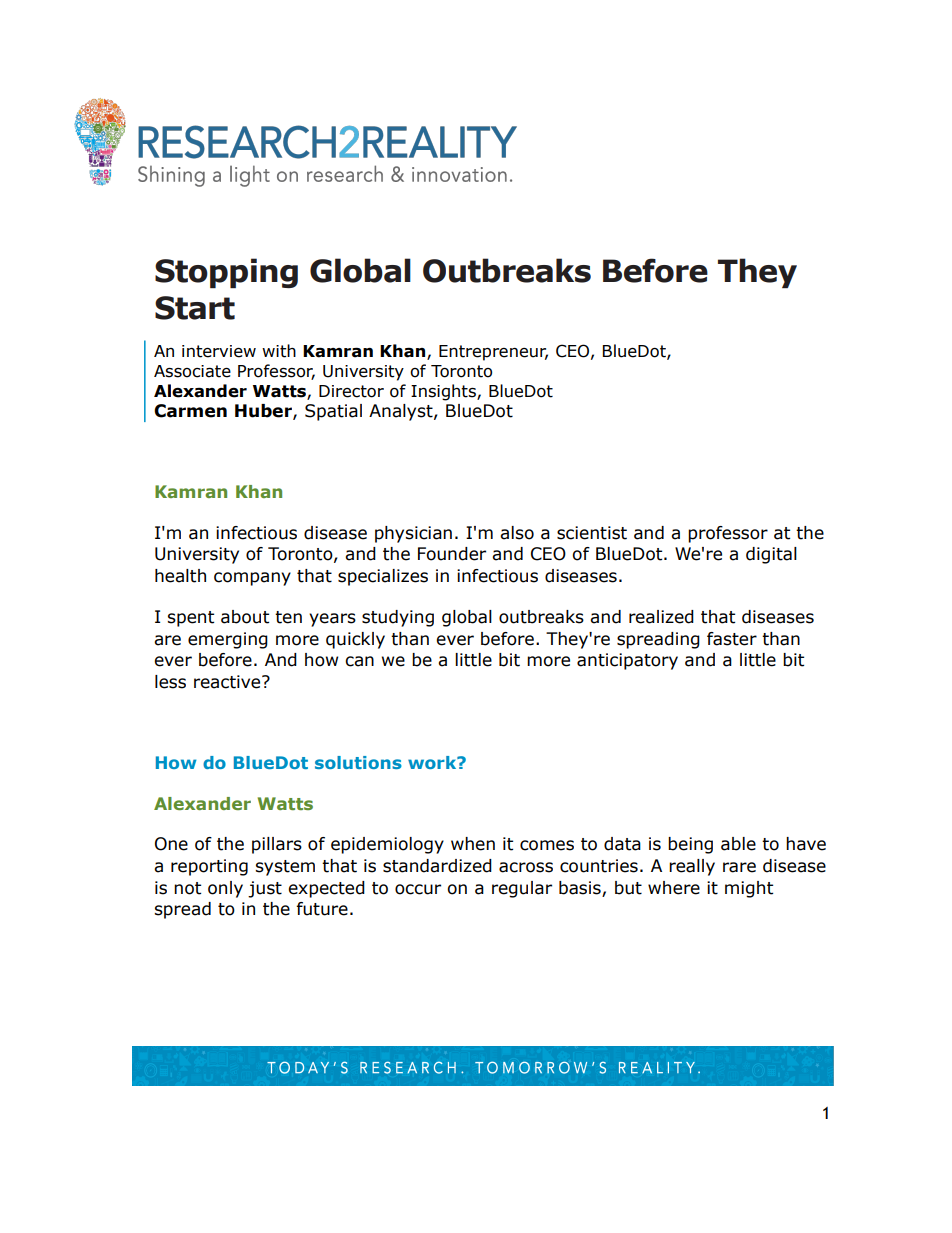 Image resolution: width=952 pixels, height=1233 pixels. What do you see at coordinates (627, 661) in the screenshot?
I see `anticipatory` at bounding box center [627, 661].
